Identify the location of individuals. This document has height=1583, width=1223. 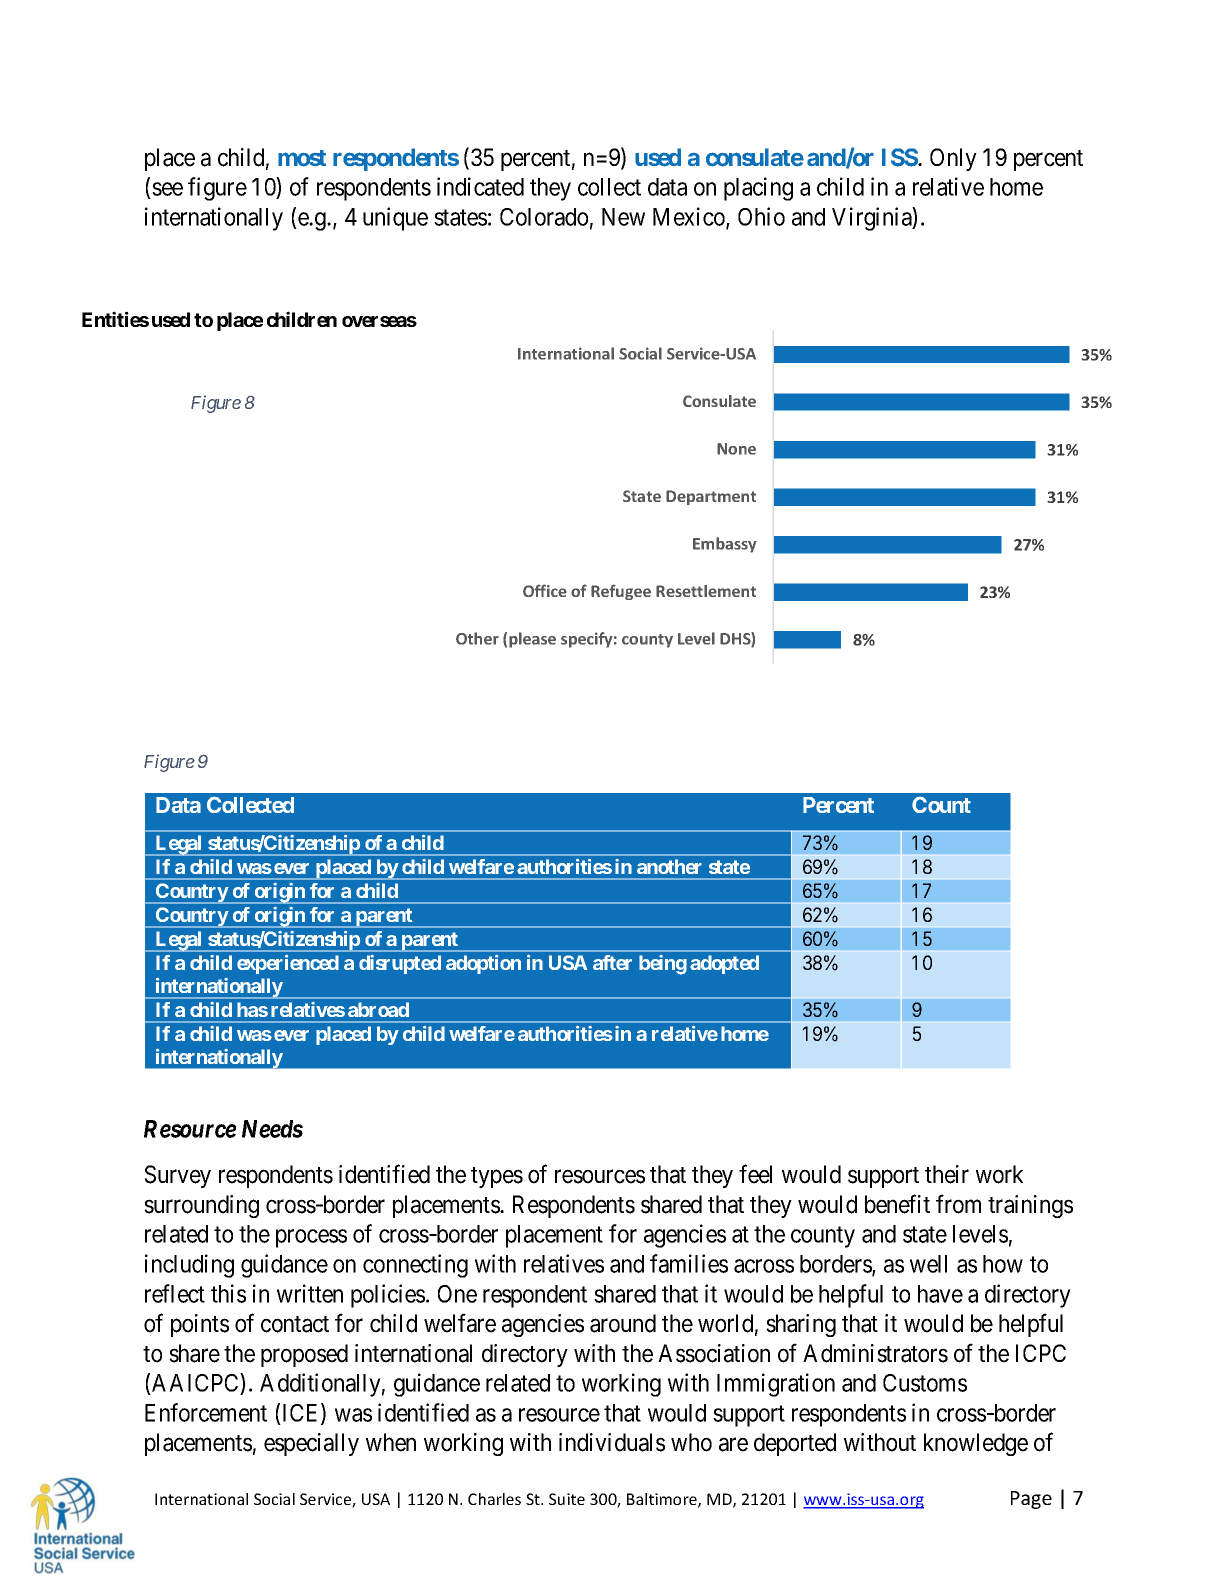
(612, 1442).
